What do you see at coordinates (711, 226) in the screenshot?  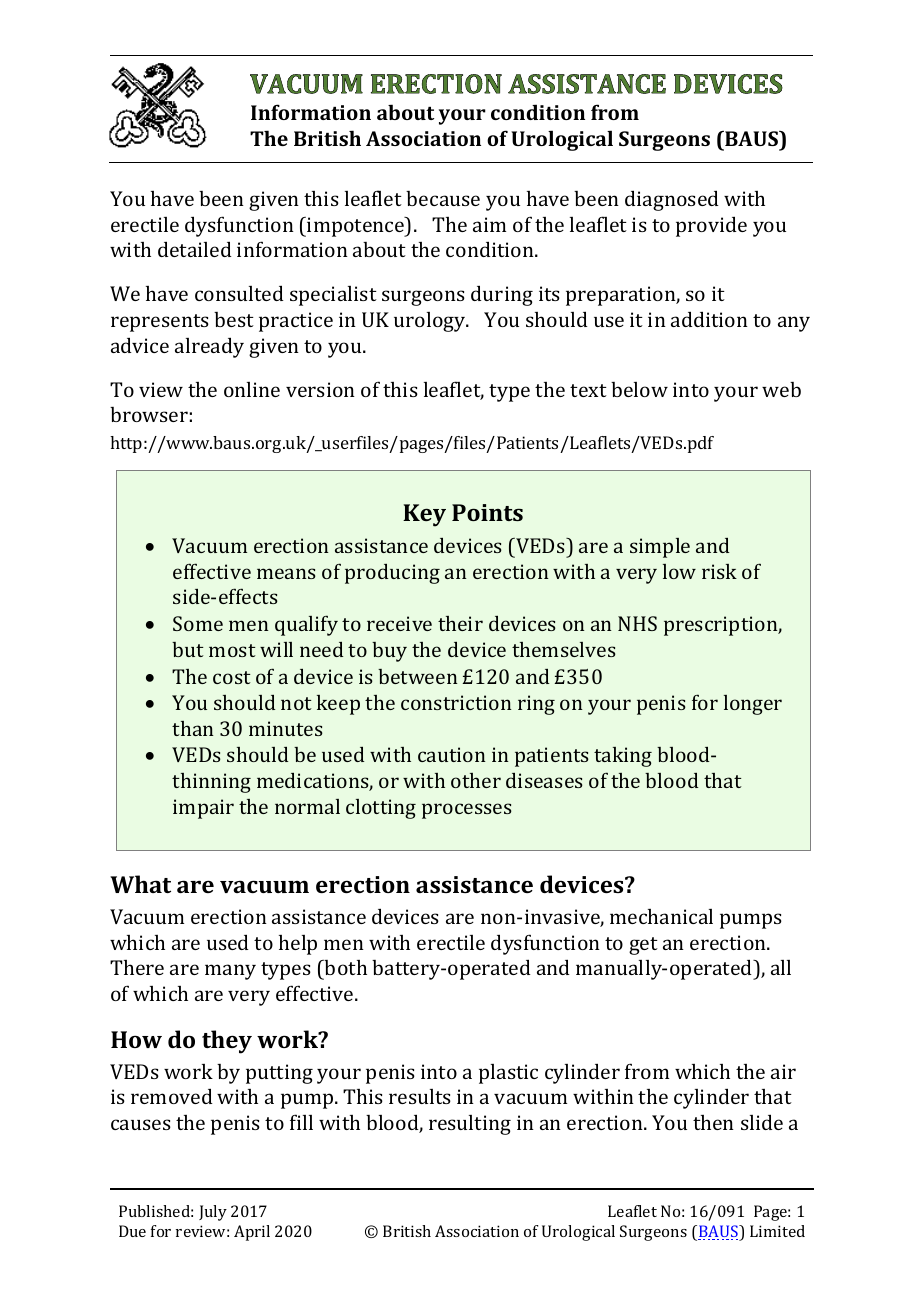 I see `provide` at bounding box center [711, 226].
